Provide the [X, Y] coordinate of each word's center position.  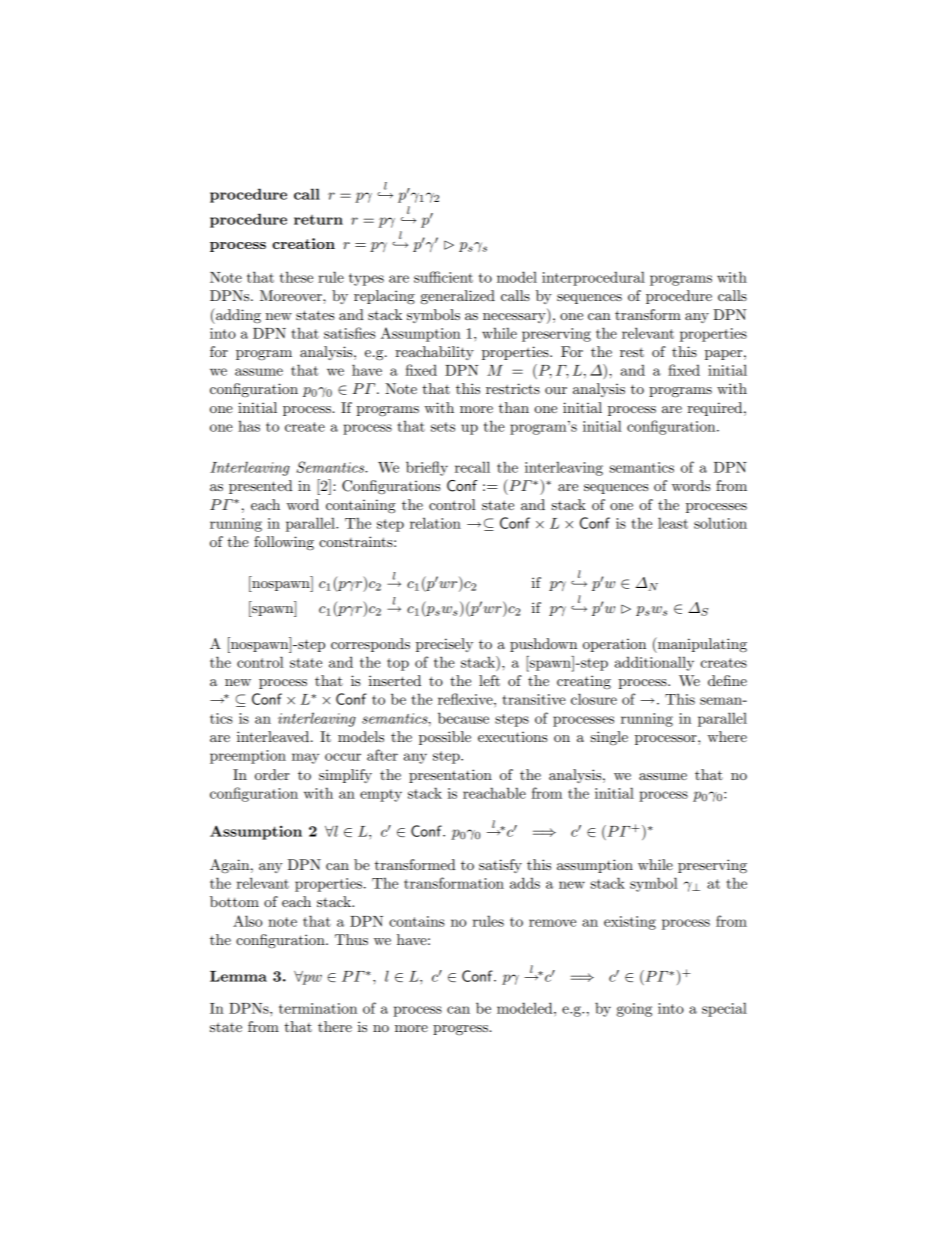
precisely [444, 645]
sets [443, 427]
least [673, 523]
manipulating [701, 645]
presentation [450, 776]
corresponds [370, 645]
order [272, 774]
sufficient [443, 277]
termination [318, 1008]
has [249, 426]
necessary [515, 318]
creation [303, 243]
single [609, 738]
